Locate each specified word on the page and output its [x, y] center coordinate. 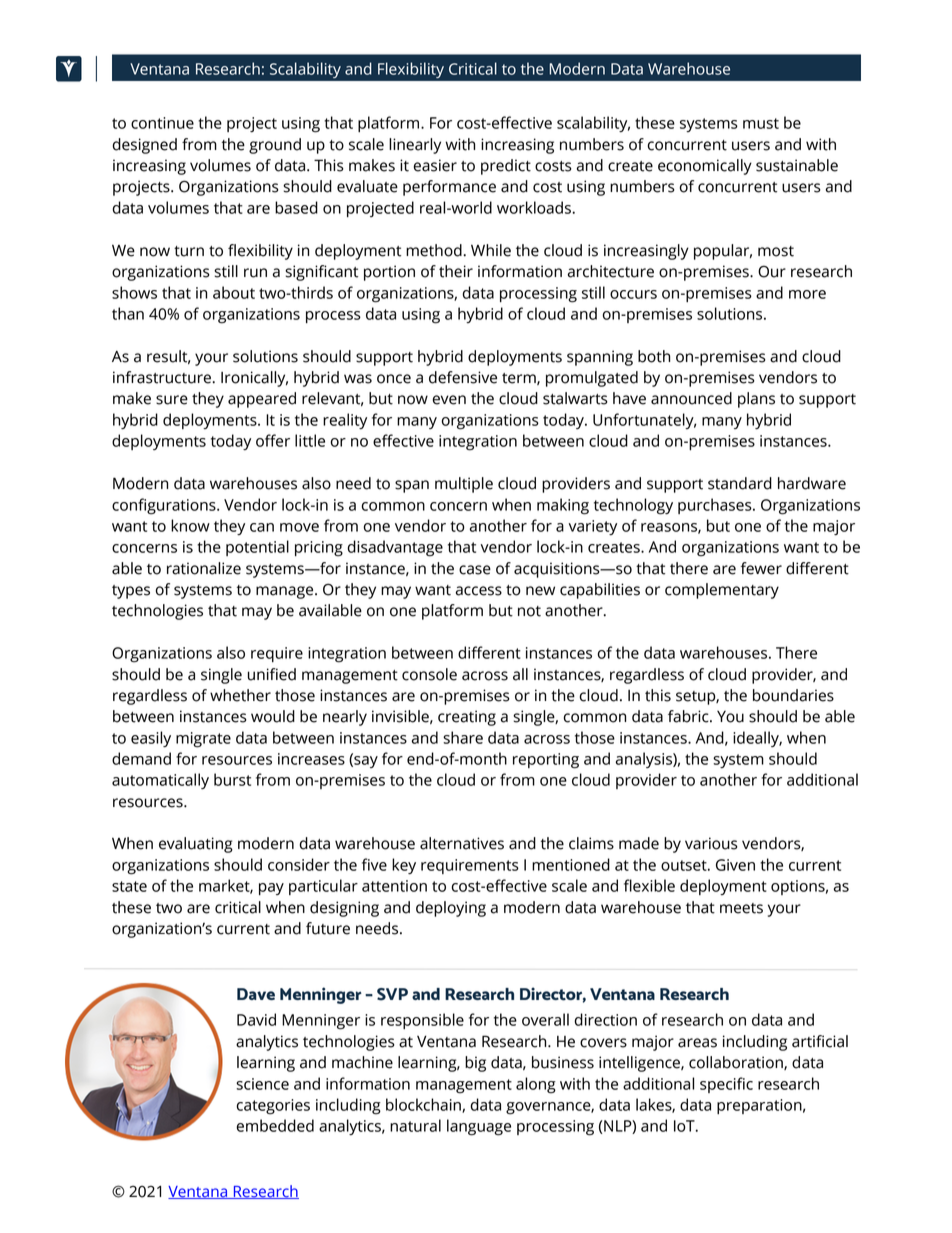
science [262, 1084]
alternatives [462, 843]
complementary [722, 591]
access [479, 591]
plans [756, 400]
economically [705, 167]
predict [506, 167]
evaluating [196, 845]
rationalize [204, 568]
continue [162, 123]
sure [172, 400]
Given [735, 865]
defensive [463, 377]
